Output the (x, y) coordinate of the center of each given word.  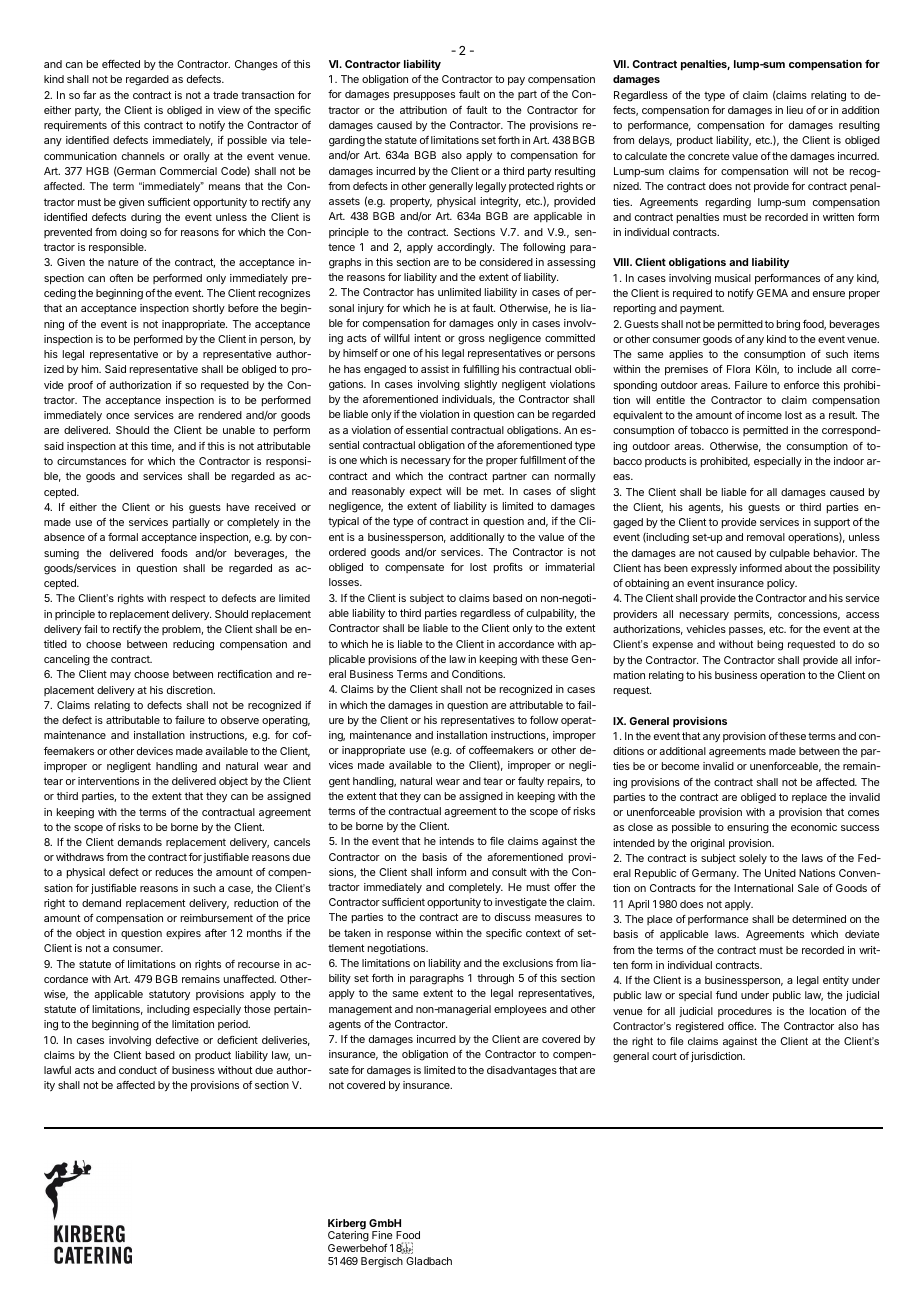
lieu (795, 110)
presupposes (424, 96)
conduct (138, 1070)
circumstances (91, 461)
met (493, 491)
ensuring (748, 828)
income (764, 415)
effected (121, 64)
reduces (174, 872)
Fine (382, 1235)
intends (456, 841)
